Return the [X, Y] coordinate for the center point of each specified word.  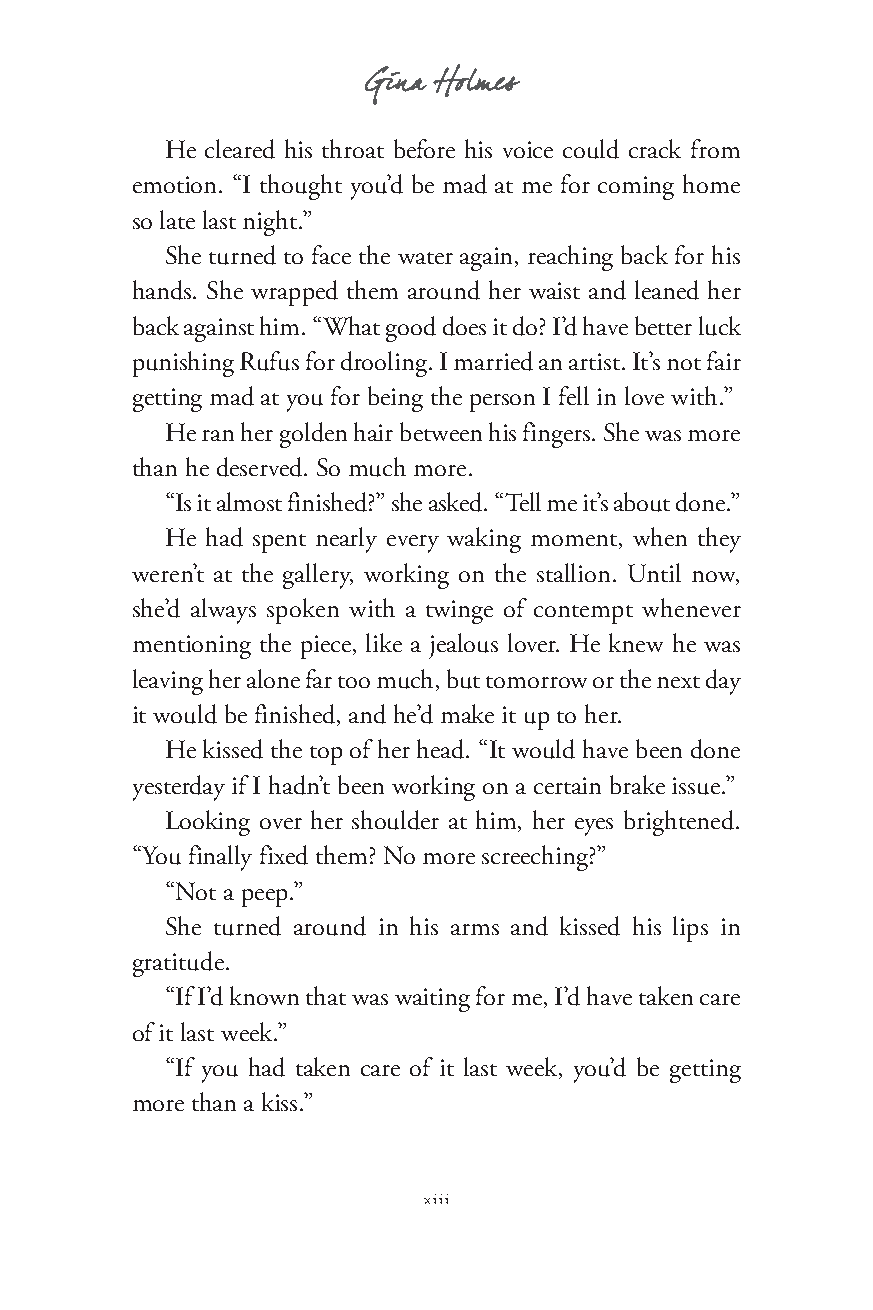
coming [636, 188]
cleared [240, 149]
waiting [432, 1000]
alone [273, 678]
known [264, 995]
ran [218, 435]
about [642, 502]
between [441, 431]
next [678, 682]
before [424, 148]
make [467, 713]
